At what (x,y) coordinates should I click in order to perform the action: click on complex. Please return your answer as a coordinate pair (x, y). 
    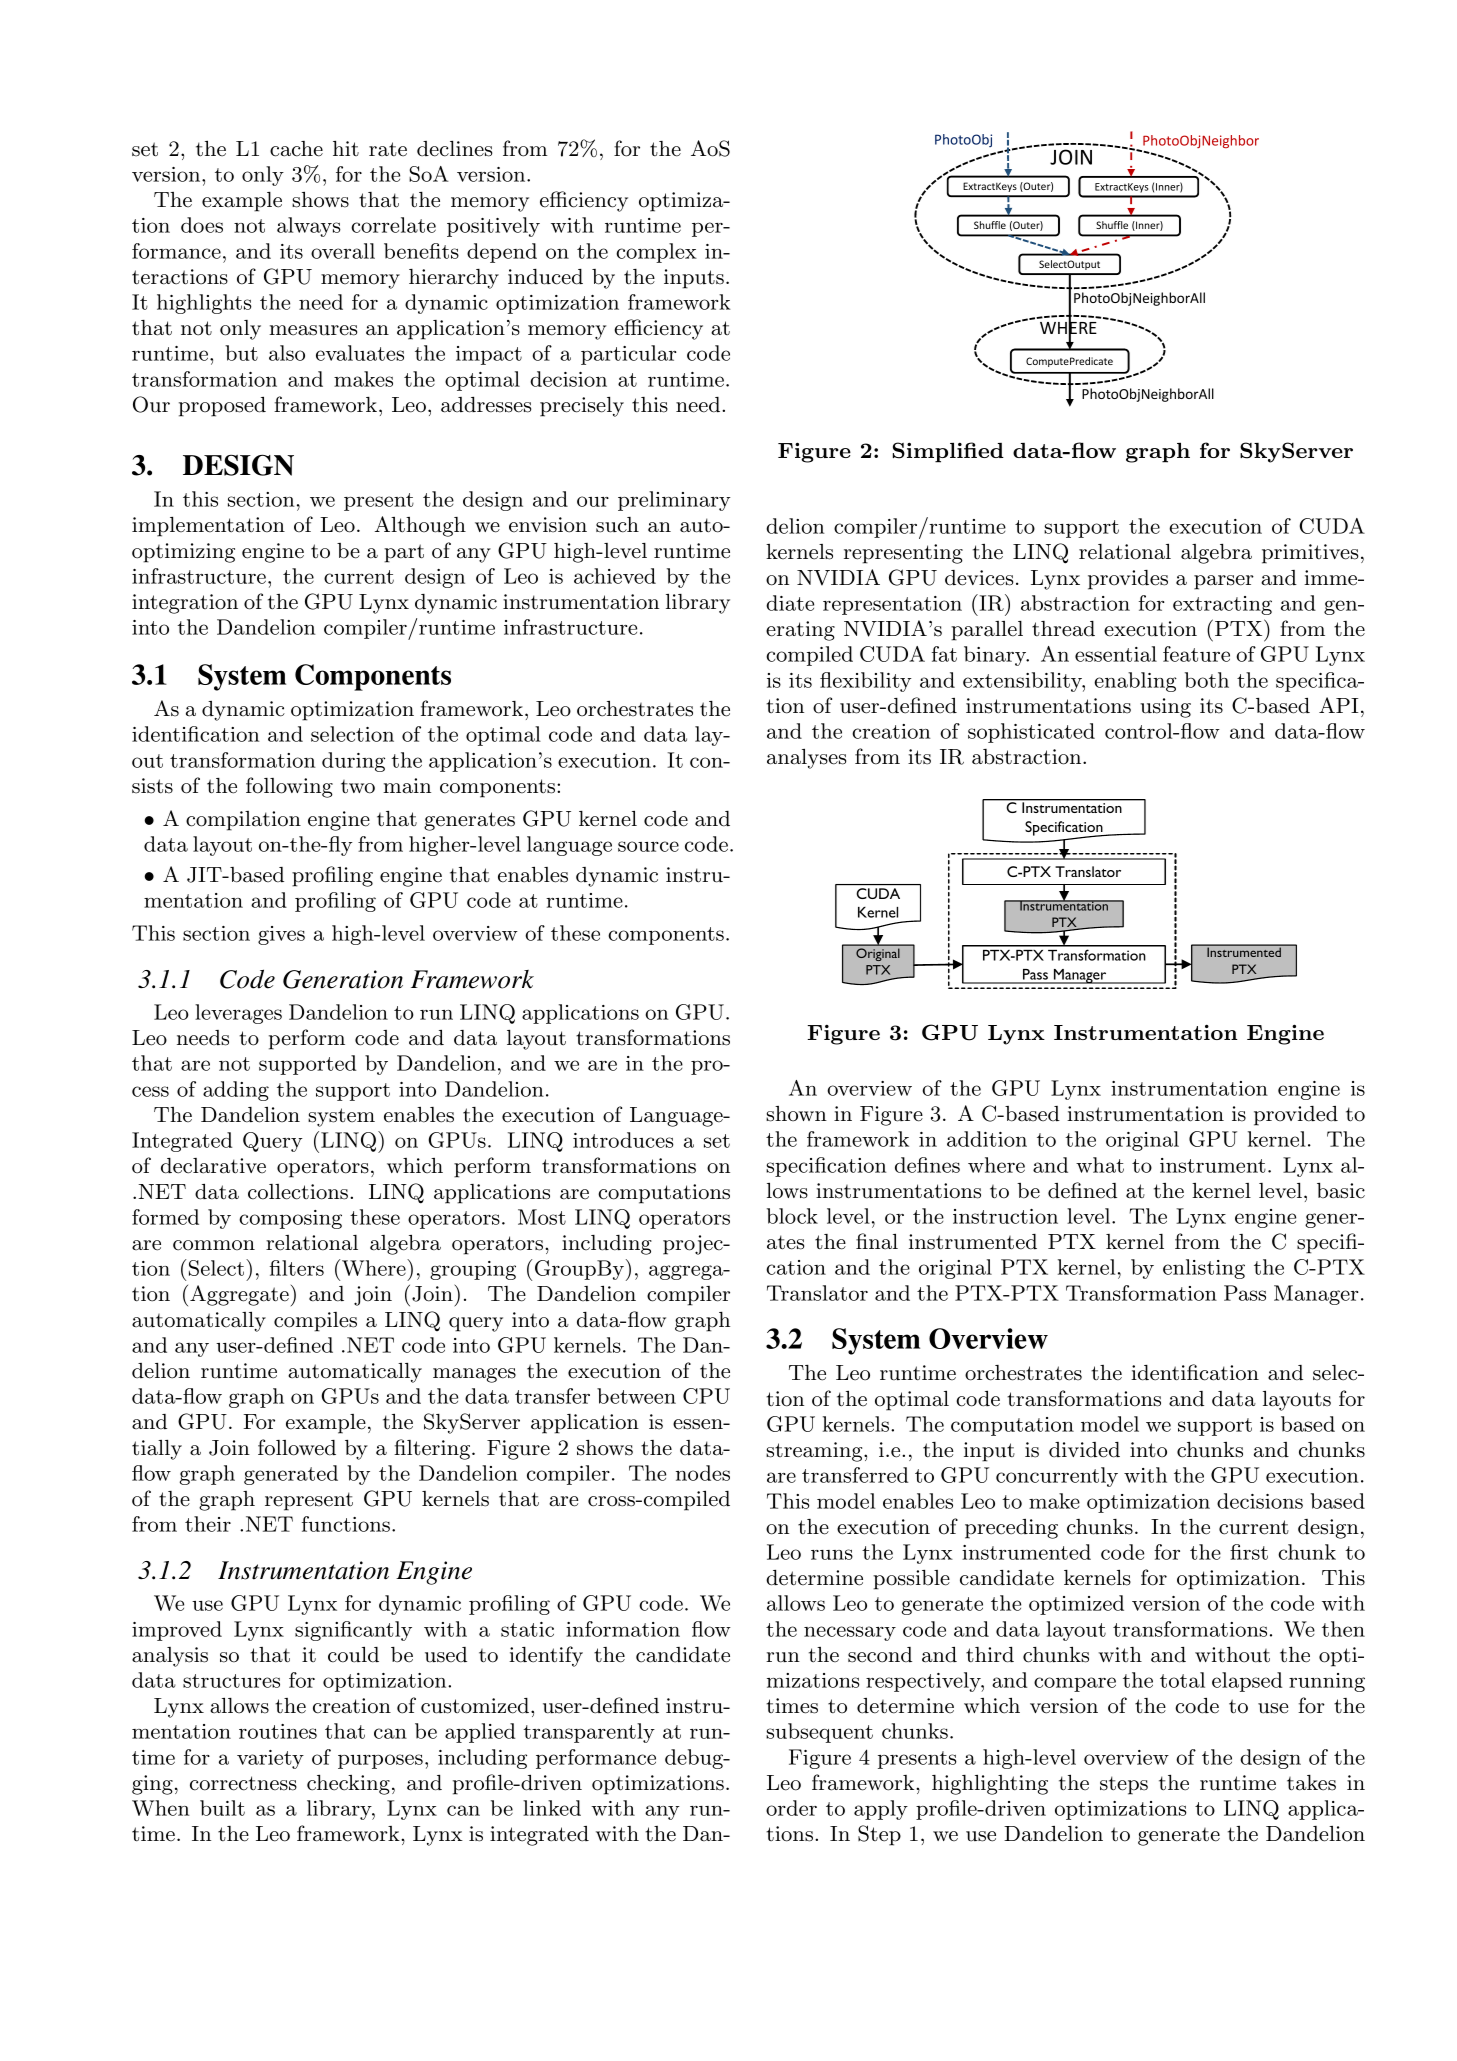
    Looking at the image, I should click on (656, 253).
